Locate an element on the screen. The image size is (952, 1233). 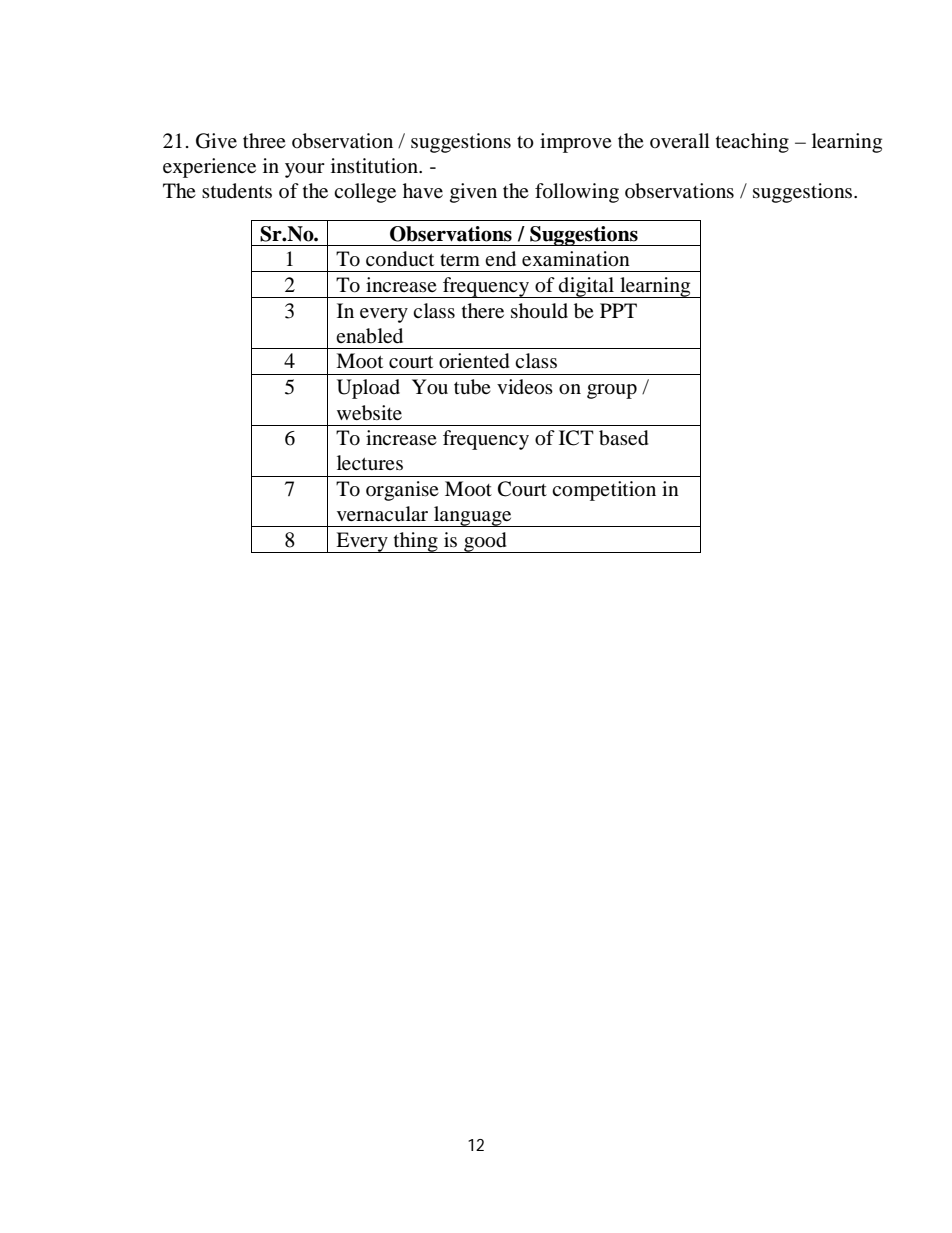
three is located at coordinates (264, 140).
